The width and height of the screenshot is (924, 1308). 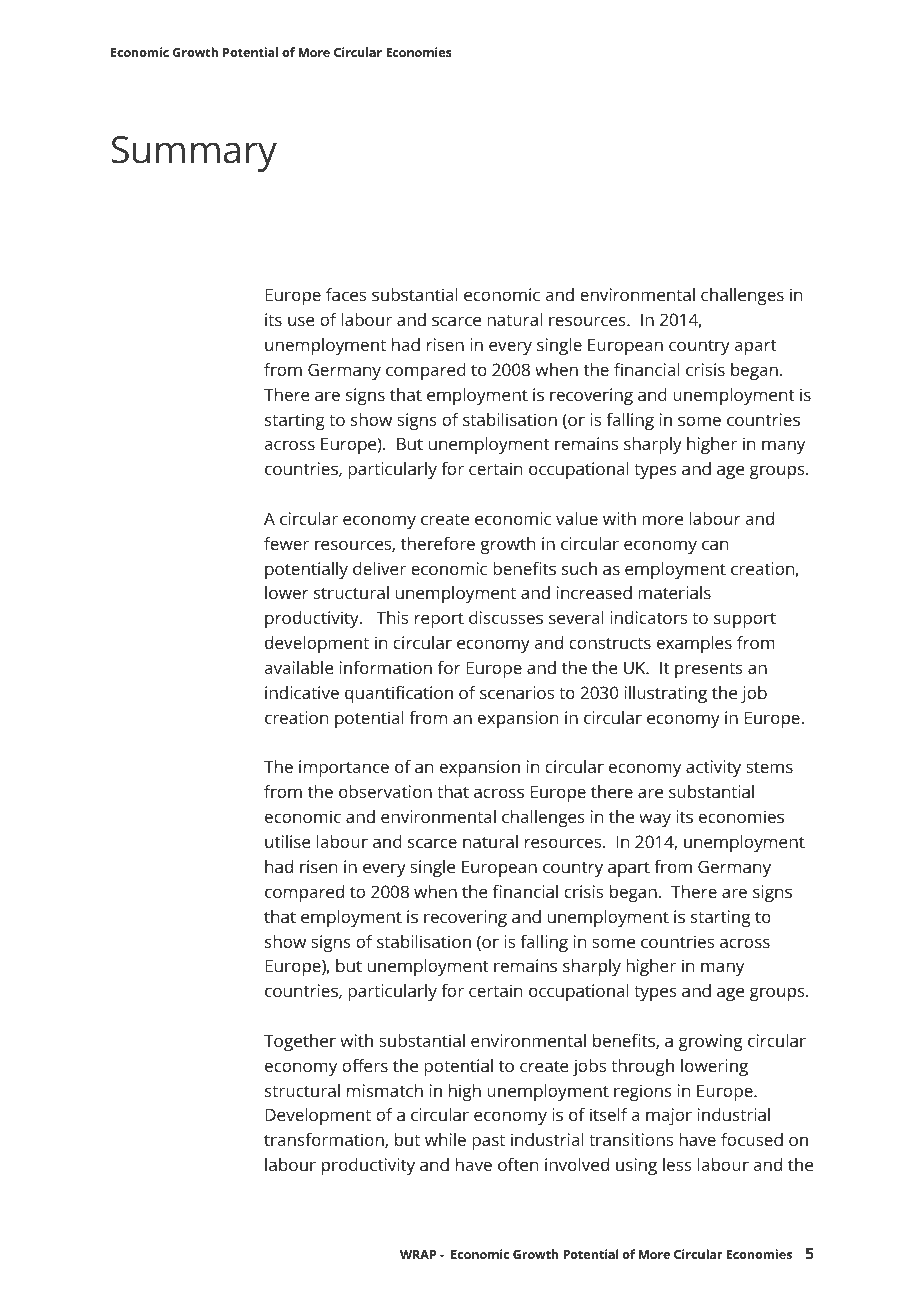 I want to click on discusses, so click(x=506, y=617).
